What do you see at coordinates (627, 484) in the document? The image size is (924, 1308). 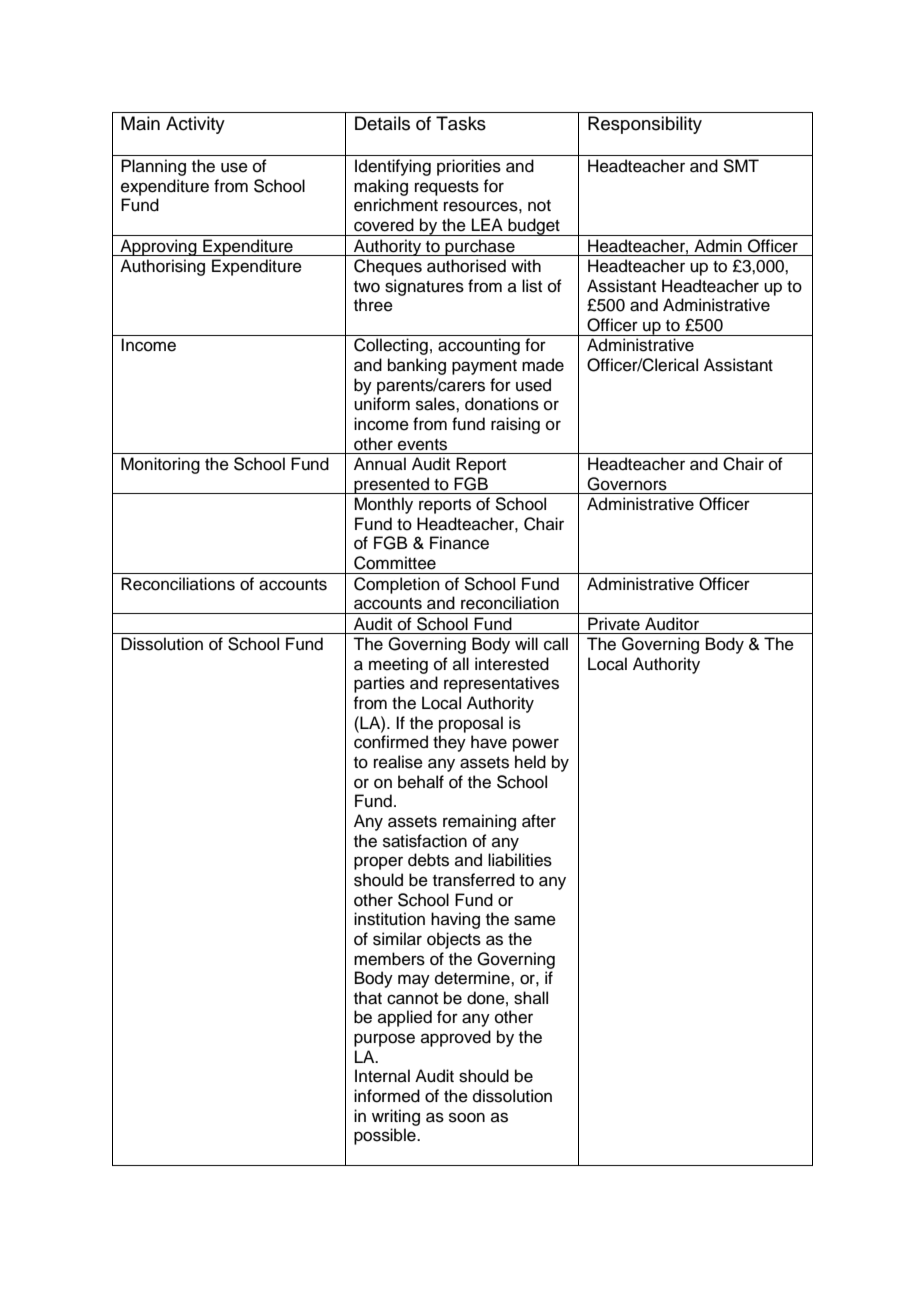 I see `Governors` at bounding box center [627, 484].
